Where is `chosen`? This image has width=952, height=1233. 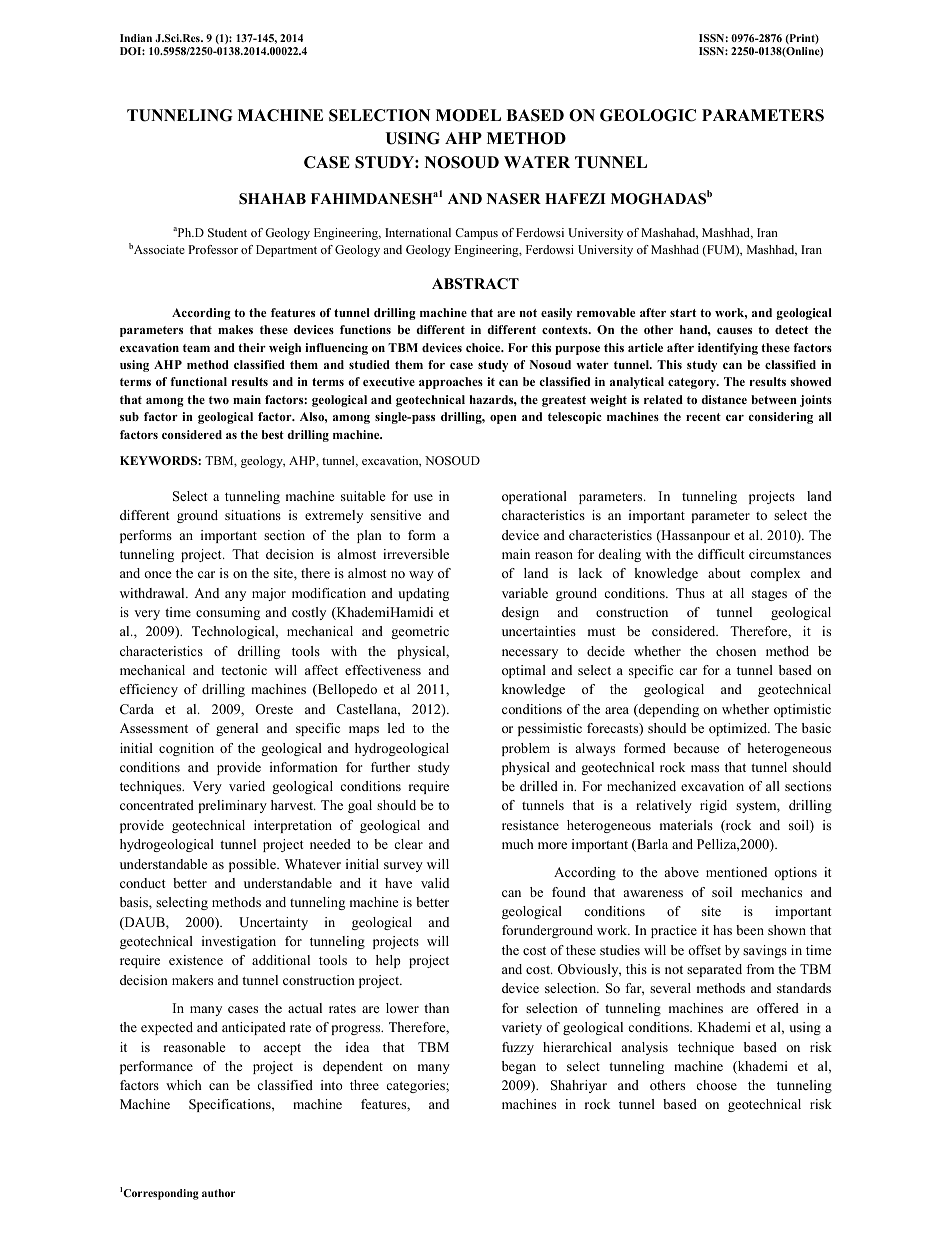
chosen is located at coordinates (736, 651).
